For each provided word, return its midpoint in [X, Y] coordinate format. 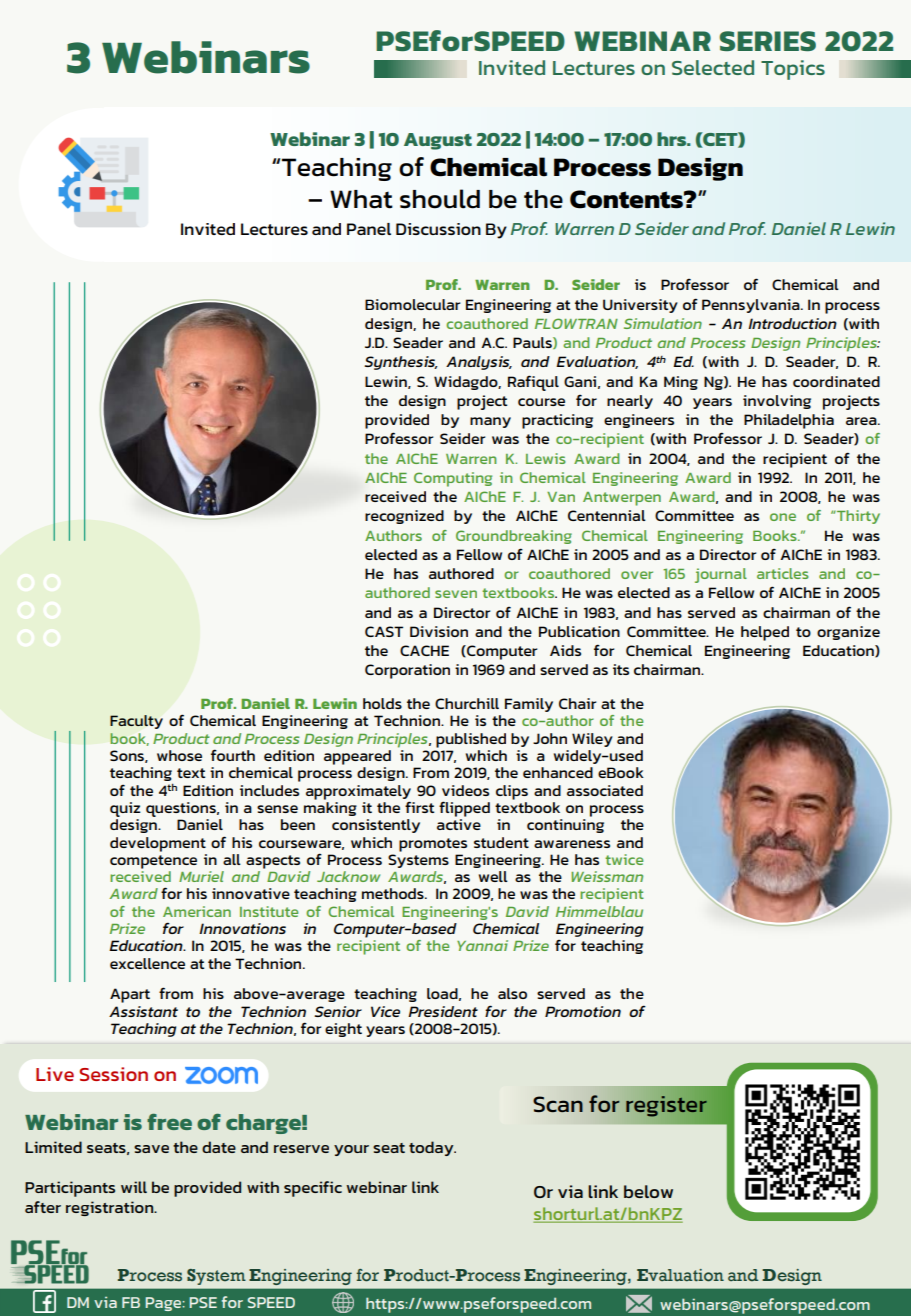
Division [439, 631]
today [432, 1148]
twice [624, 859]
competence [153, 862]
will [134, 1187]
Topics [793, 70]
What [361, 199]
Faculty [136, 722]
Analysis [479, 363]
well [493, 876]
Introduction [792, 323]
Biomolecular [412, 304]
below [648, 1191]
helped [765, 633]
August [438, 141]
